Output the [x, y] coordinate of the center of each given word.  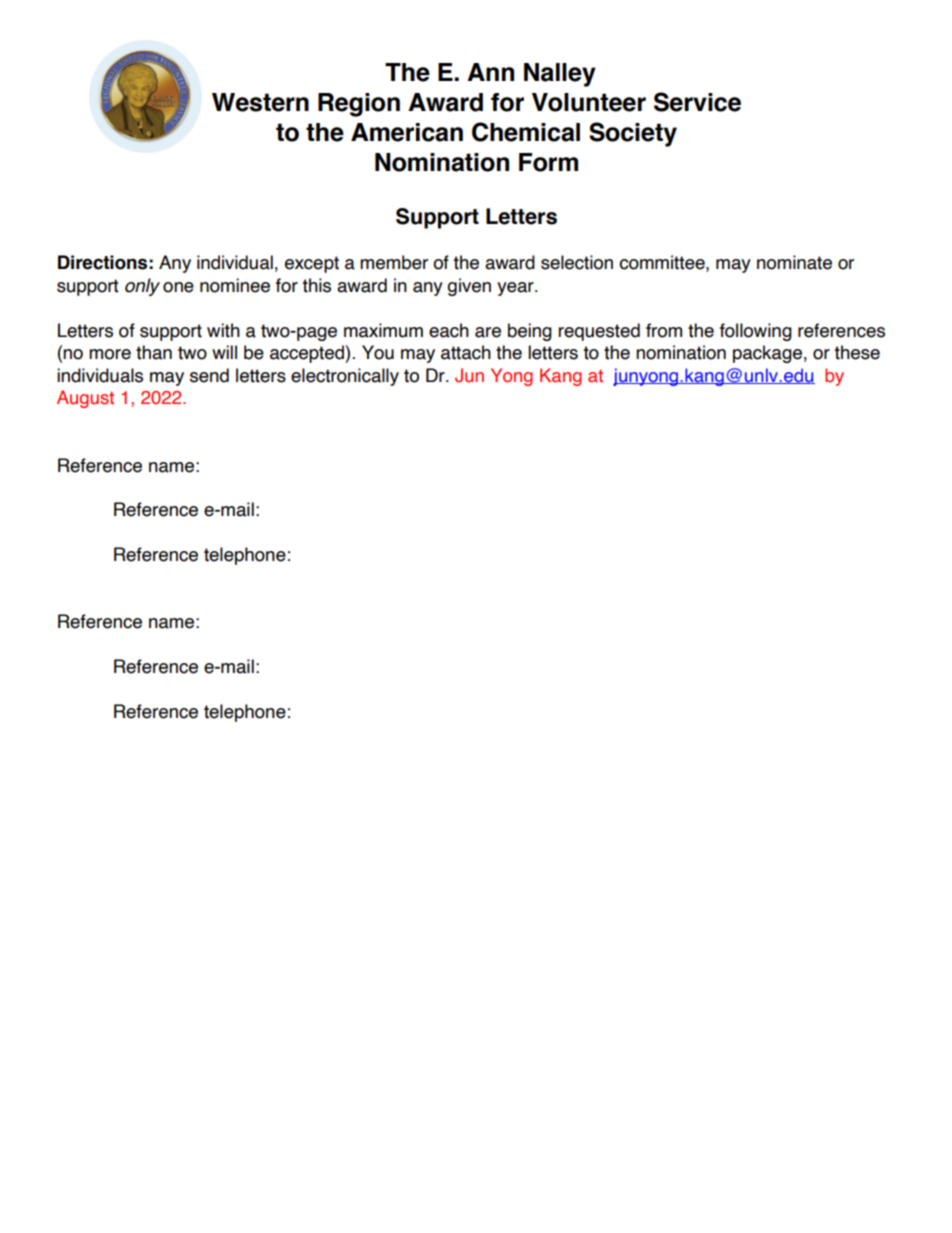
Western [260, 102]
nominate [794, 262]
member [394, 262]
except [312, 264]
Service [697, 102]
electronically [345, 377]
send [209, 375]
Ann [490, 72]
